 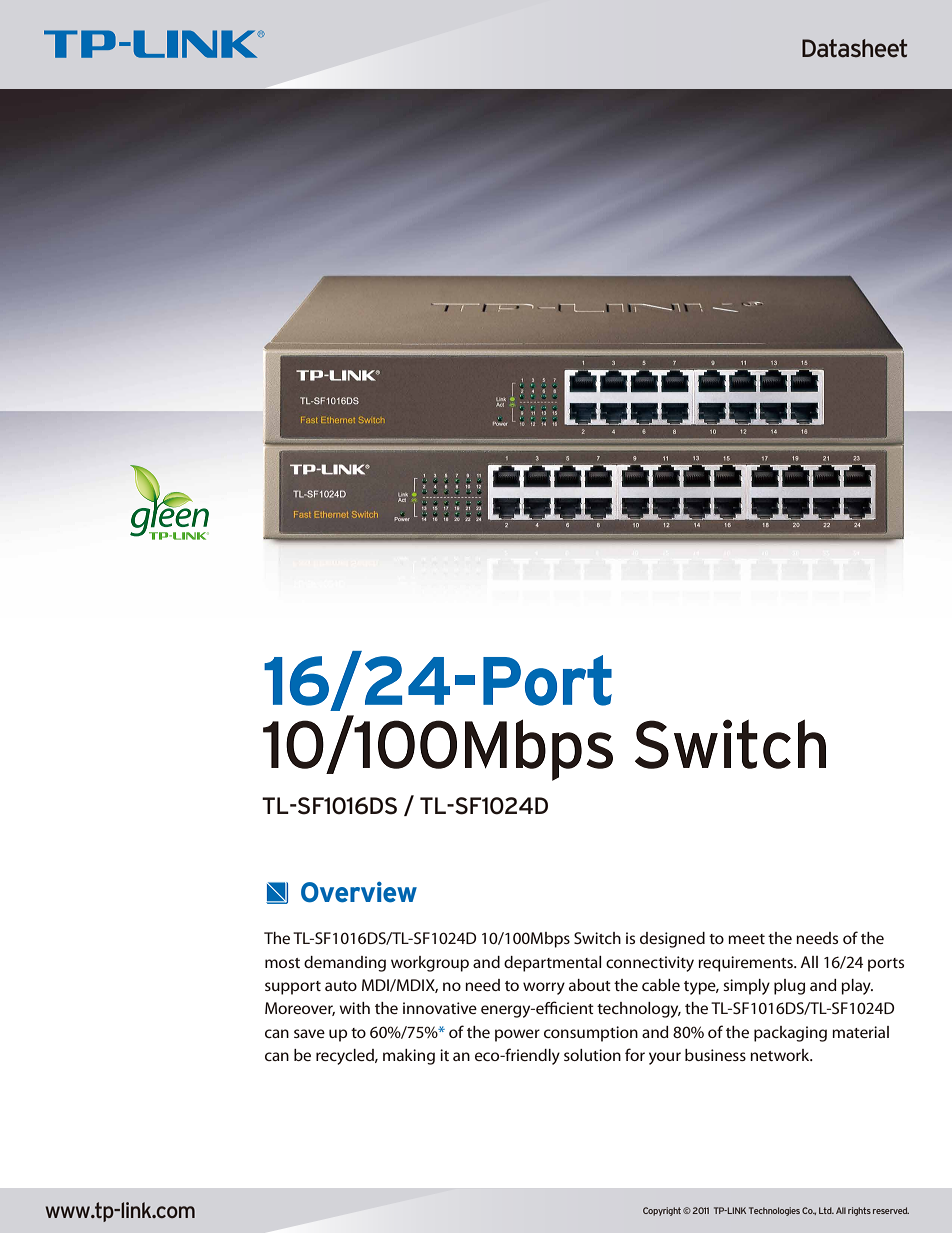 I want to click on Overview, so click(x=359, y=892).
